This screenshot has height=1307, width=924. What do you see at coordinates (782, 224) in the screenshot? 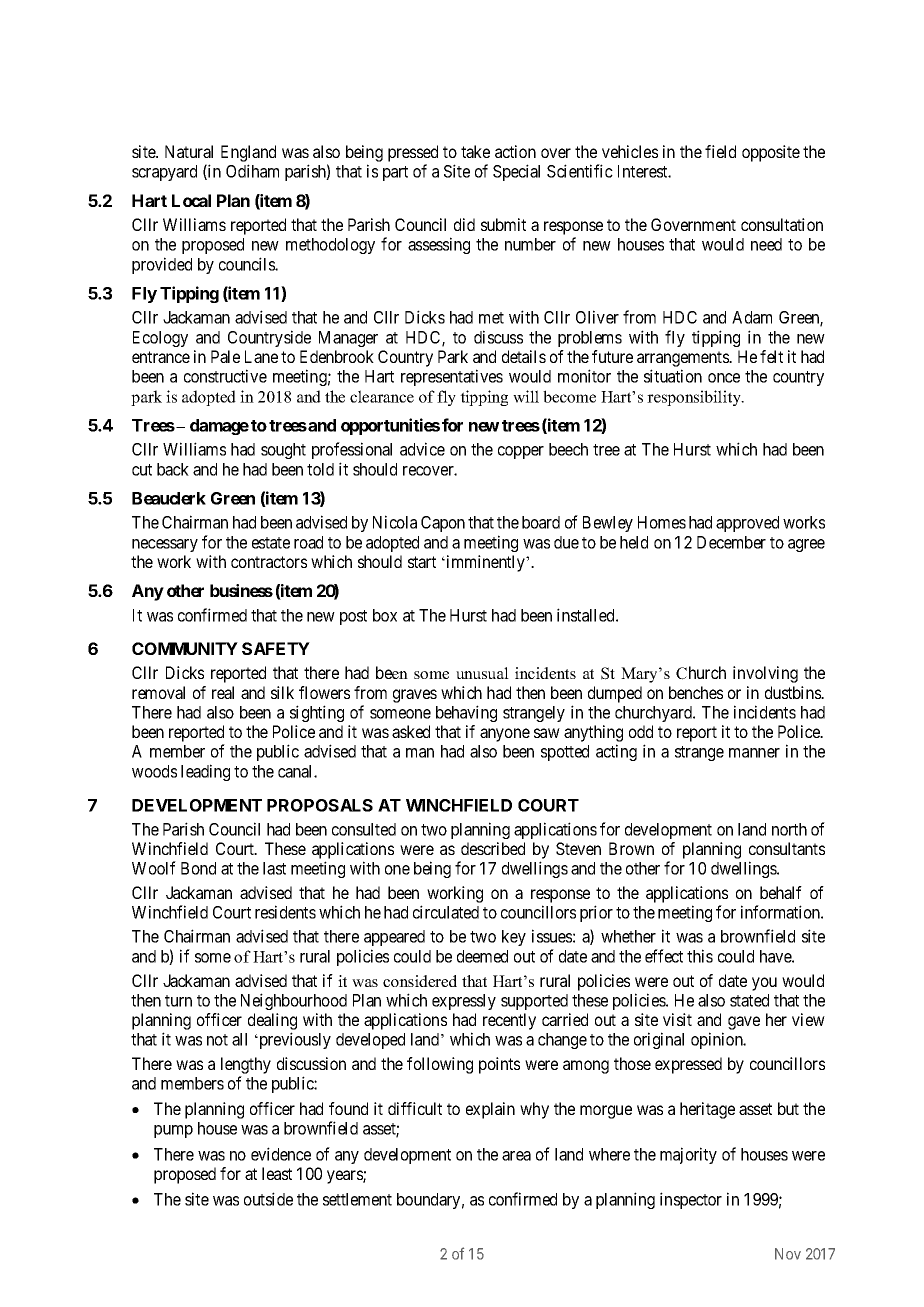
I see `consultation` at bounding box center [782, 224].
